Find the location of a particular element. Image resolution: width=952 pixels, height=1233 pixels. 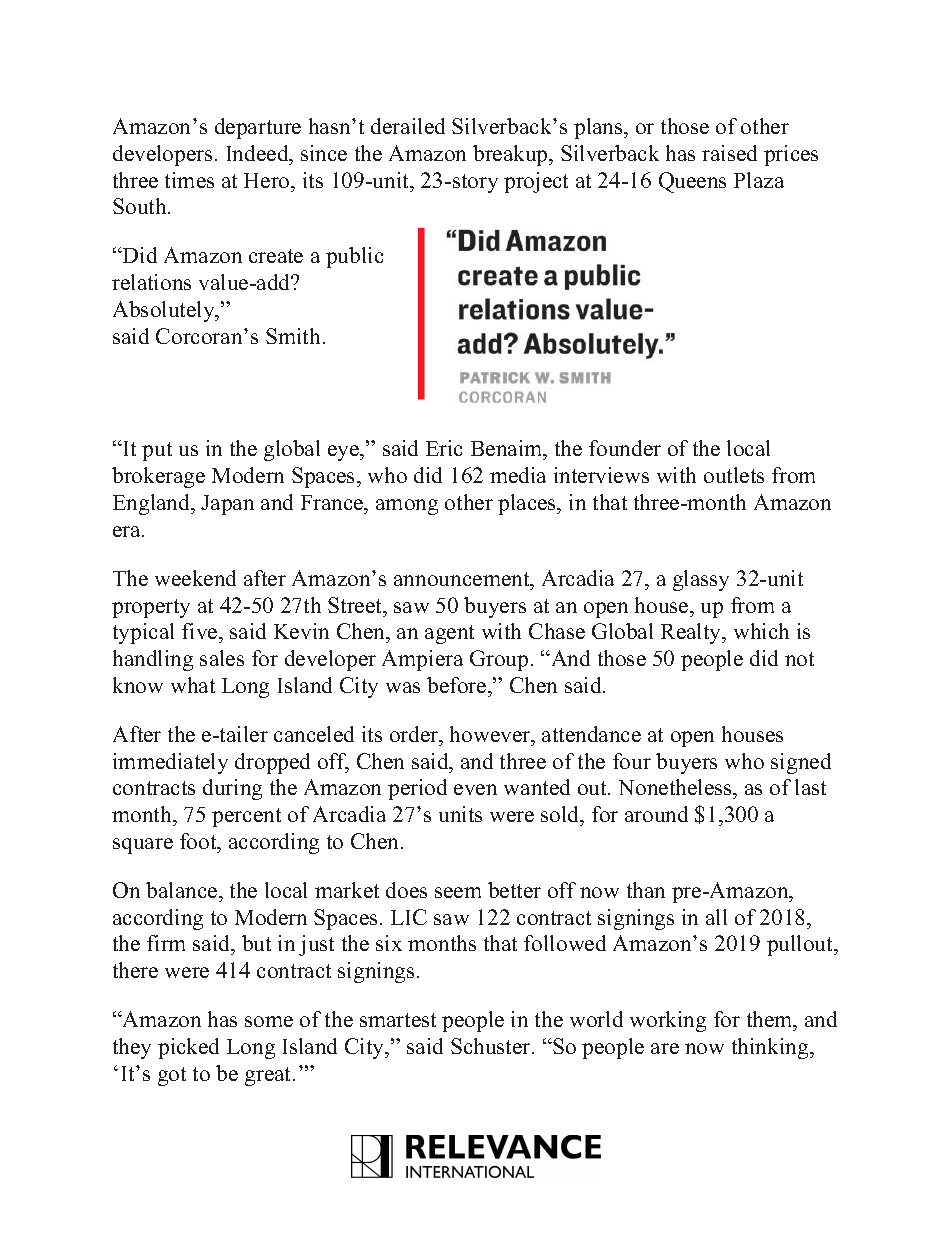

breakup is located at coordinates (511, 155).
